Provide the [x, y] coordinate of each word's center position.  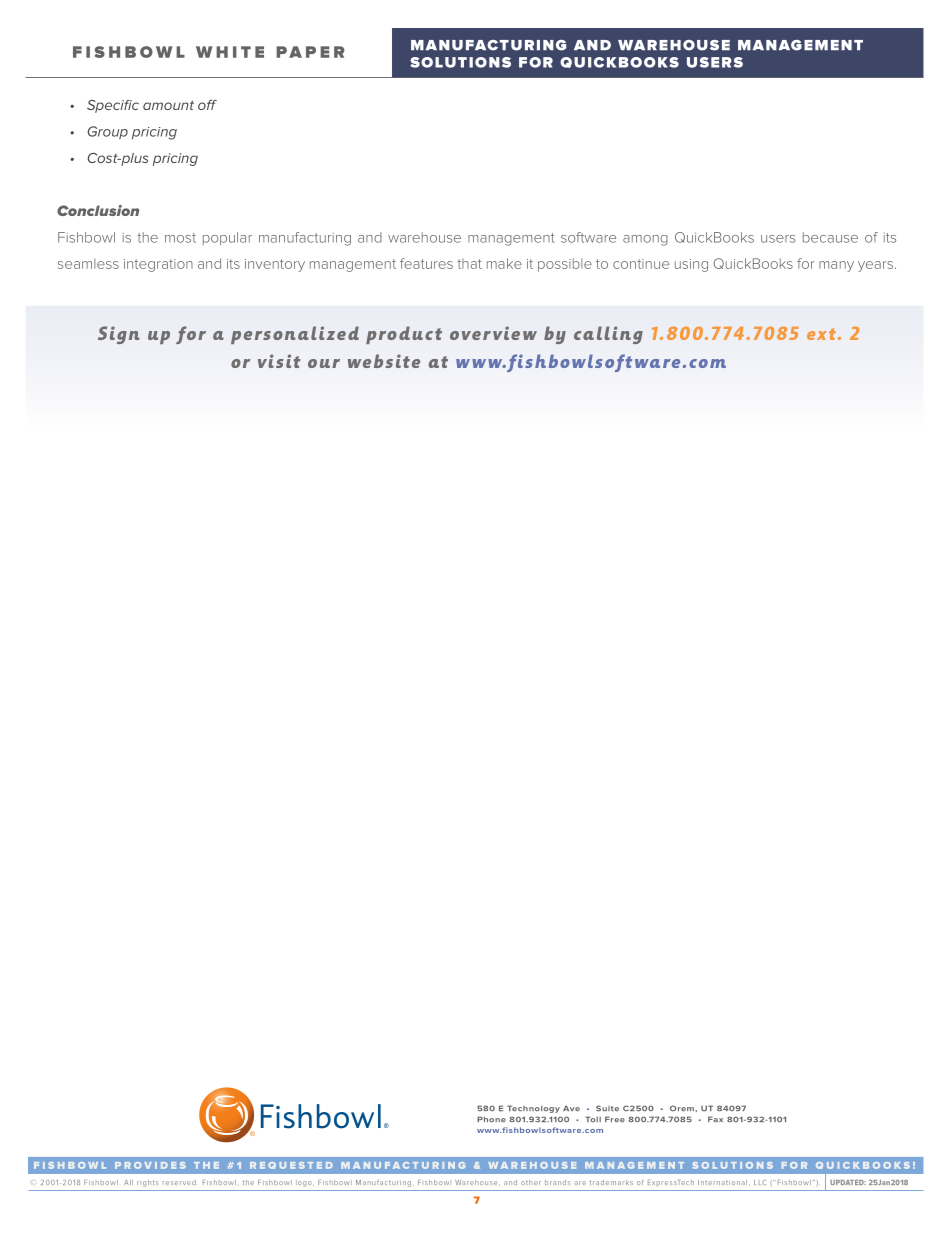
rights [147, 1183]
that [469, 264]
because [830, 237]
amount [168, 105]
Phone [491, 1119]
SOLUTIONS [460, 62]
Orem [683, 1108]
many [836, 266]
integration [158, 265]
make [504, 263]
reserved [179, 1182]
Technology [533, 1109]
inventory [275, 265]
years [875, 266]
